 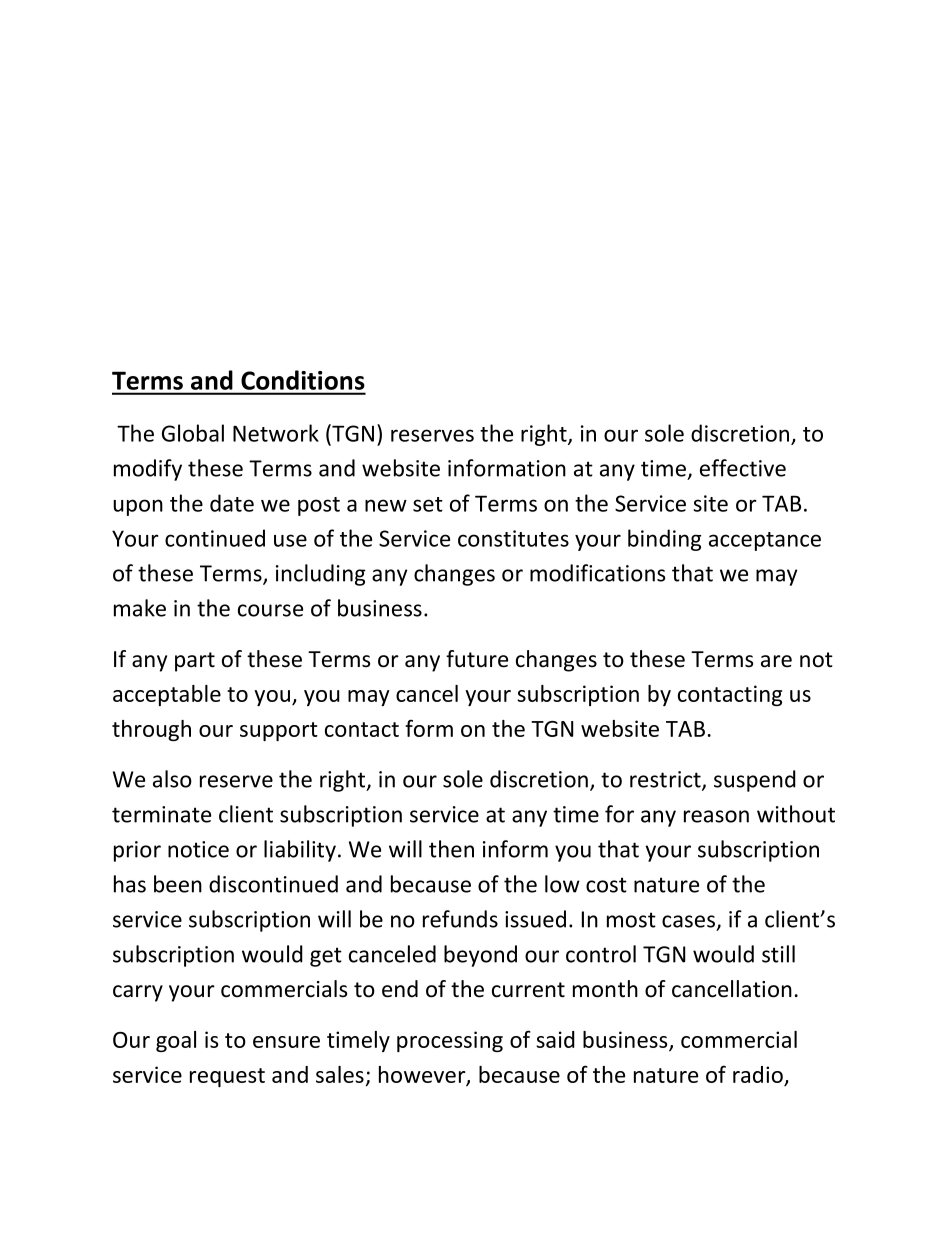 I want to click on notice, so click(x=198, y=849).
